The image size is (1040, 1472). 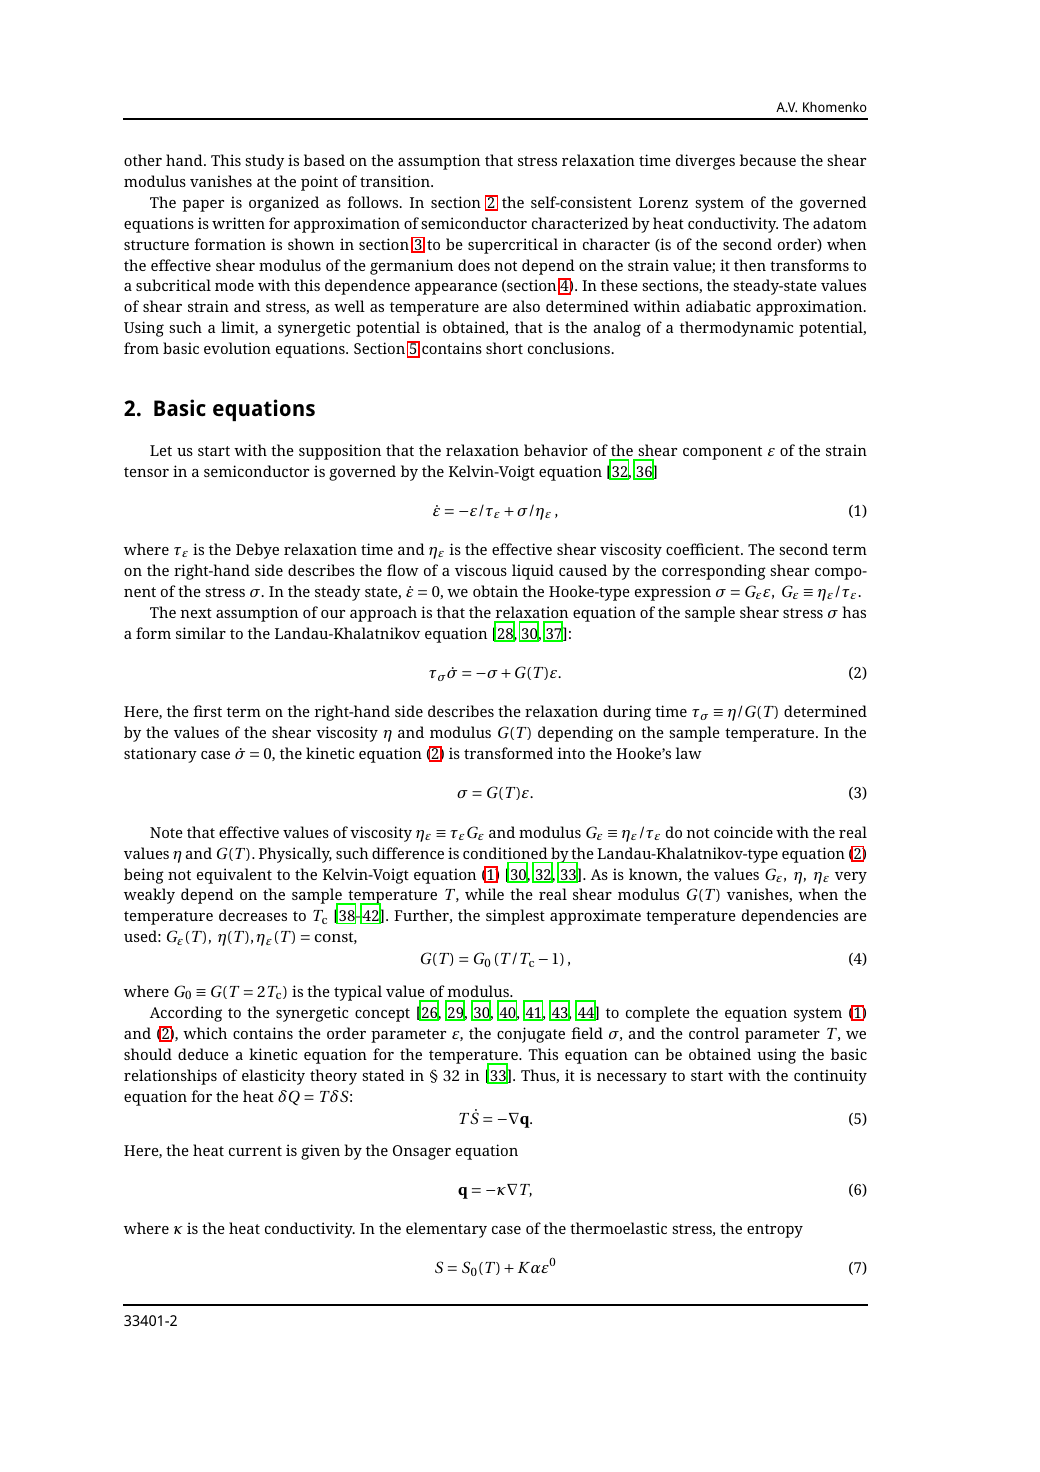 I want to click on conjugate, so click(x=531, y=1035).
